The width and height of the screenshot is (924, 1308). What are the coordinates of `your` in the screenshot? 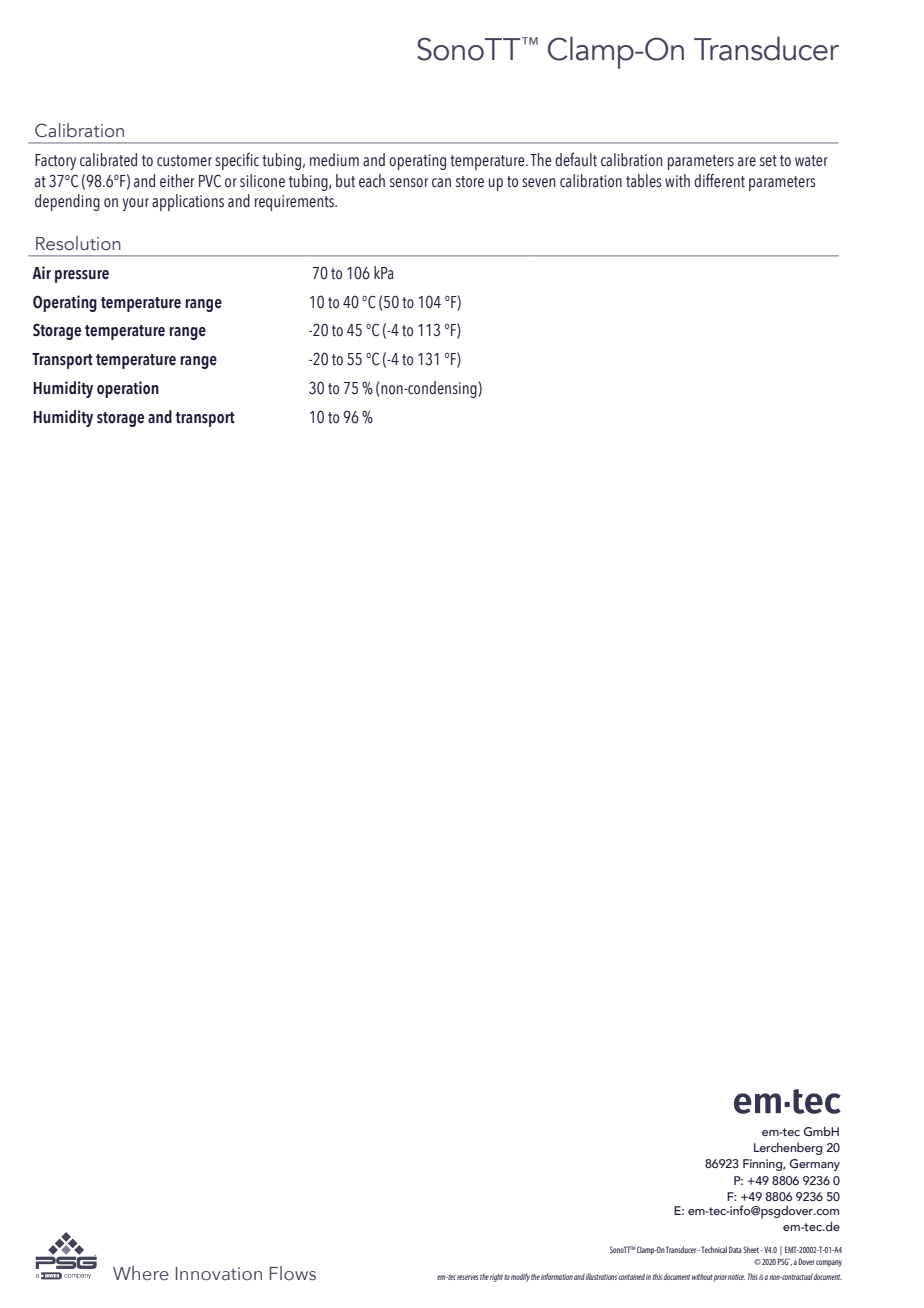 It's located at (135, 204).
